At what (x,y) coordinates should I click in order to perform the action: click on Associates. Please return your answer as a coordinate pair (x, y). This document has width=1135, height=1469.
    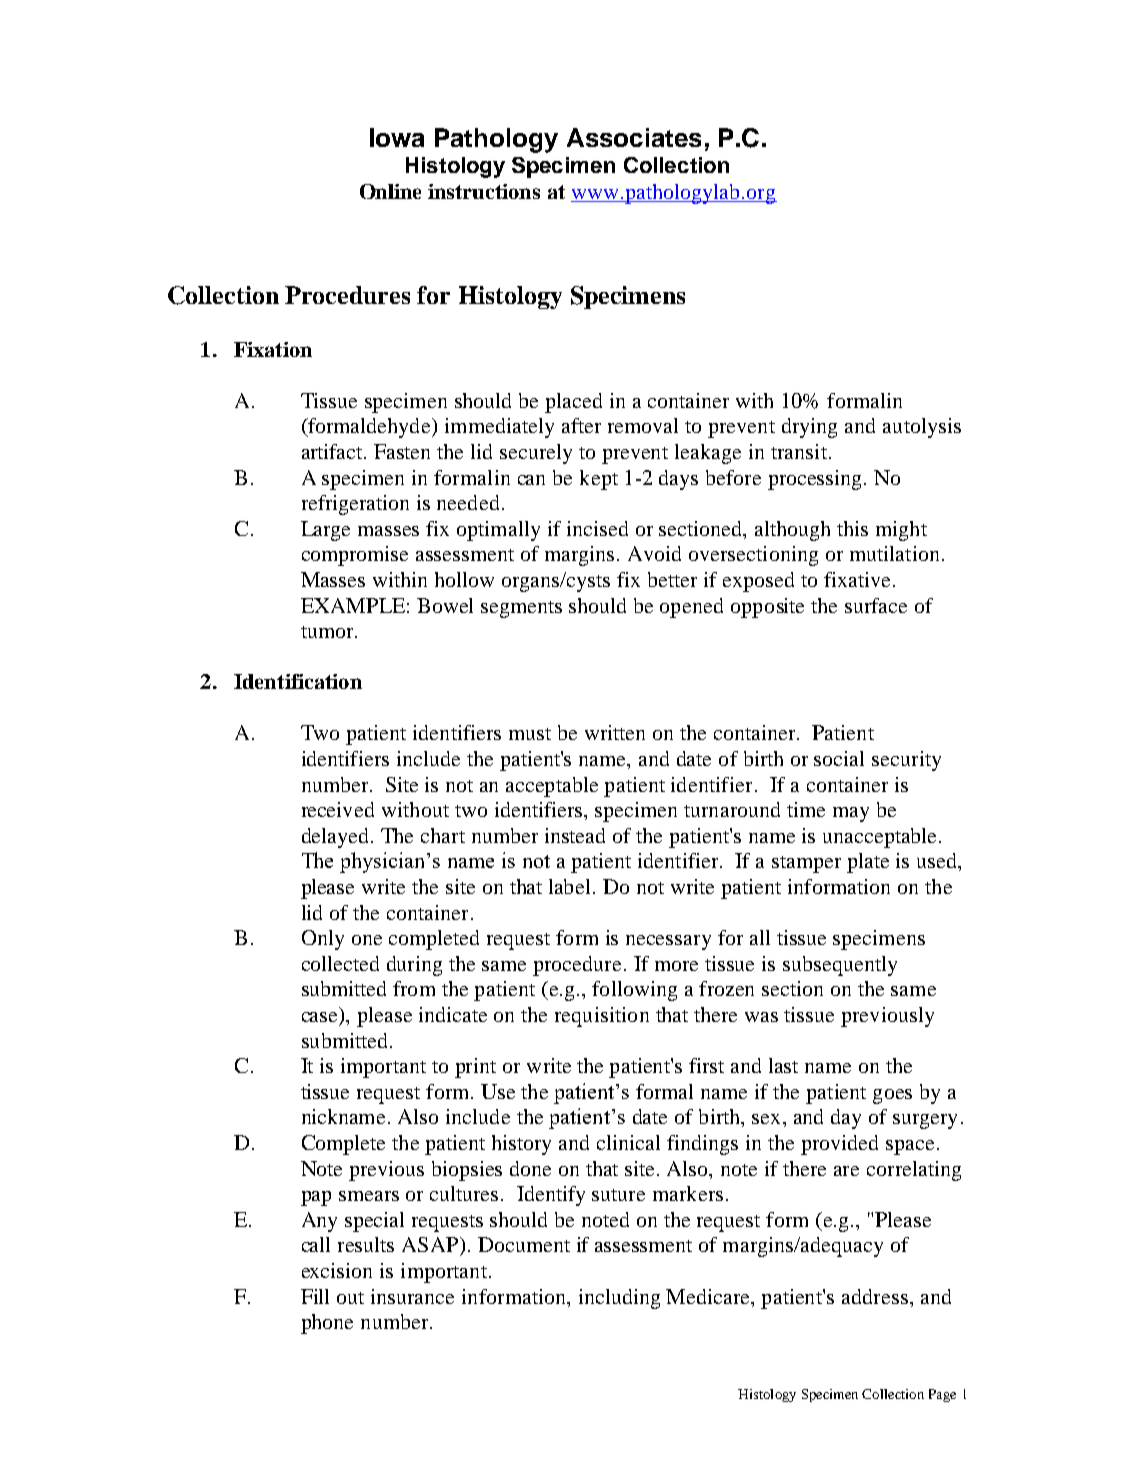
    Looking at the image, I should click on (634, 137).
